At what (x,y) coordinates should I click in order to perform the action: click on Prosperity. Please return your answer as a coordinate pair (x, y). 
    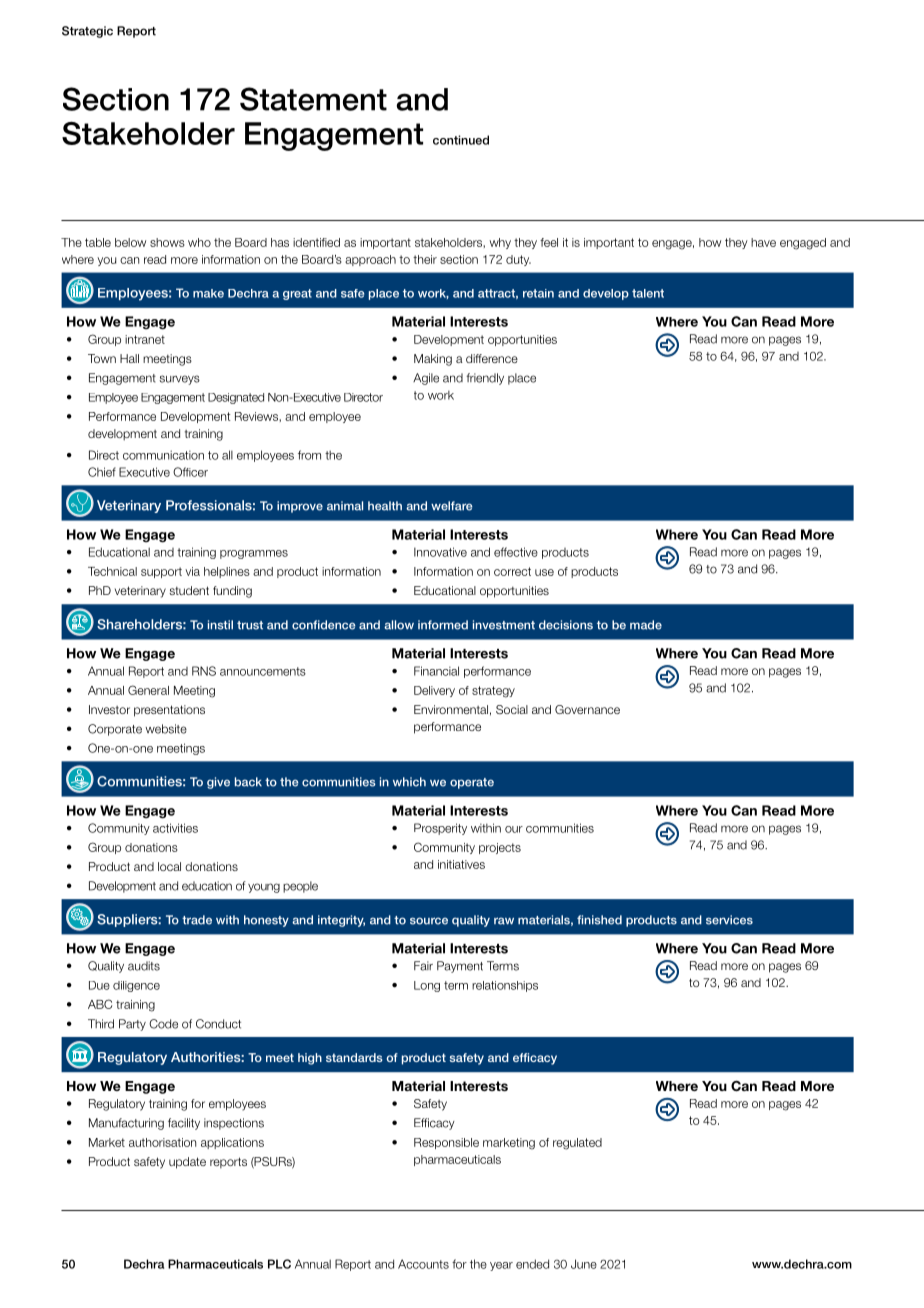
    Looking at the image, I should click on (440, 829).
